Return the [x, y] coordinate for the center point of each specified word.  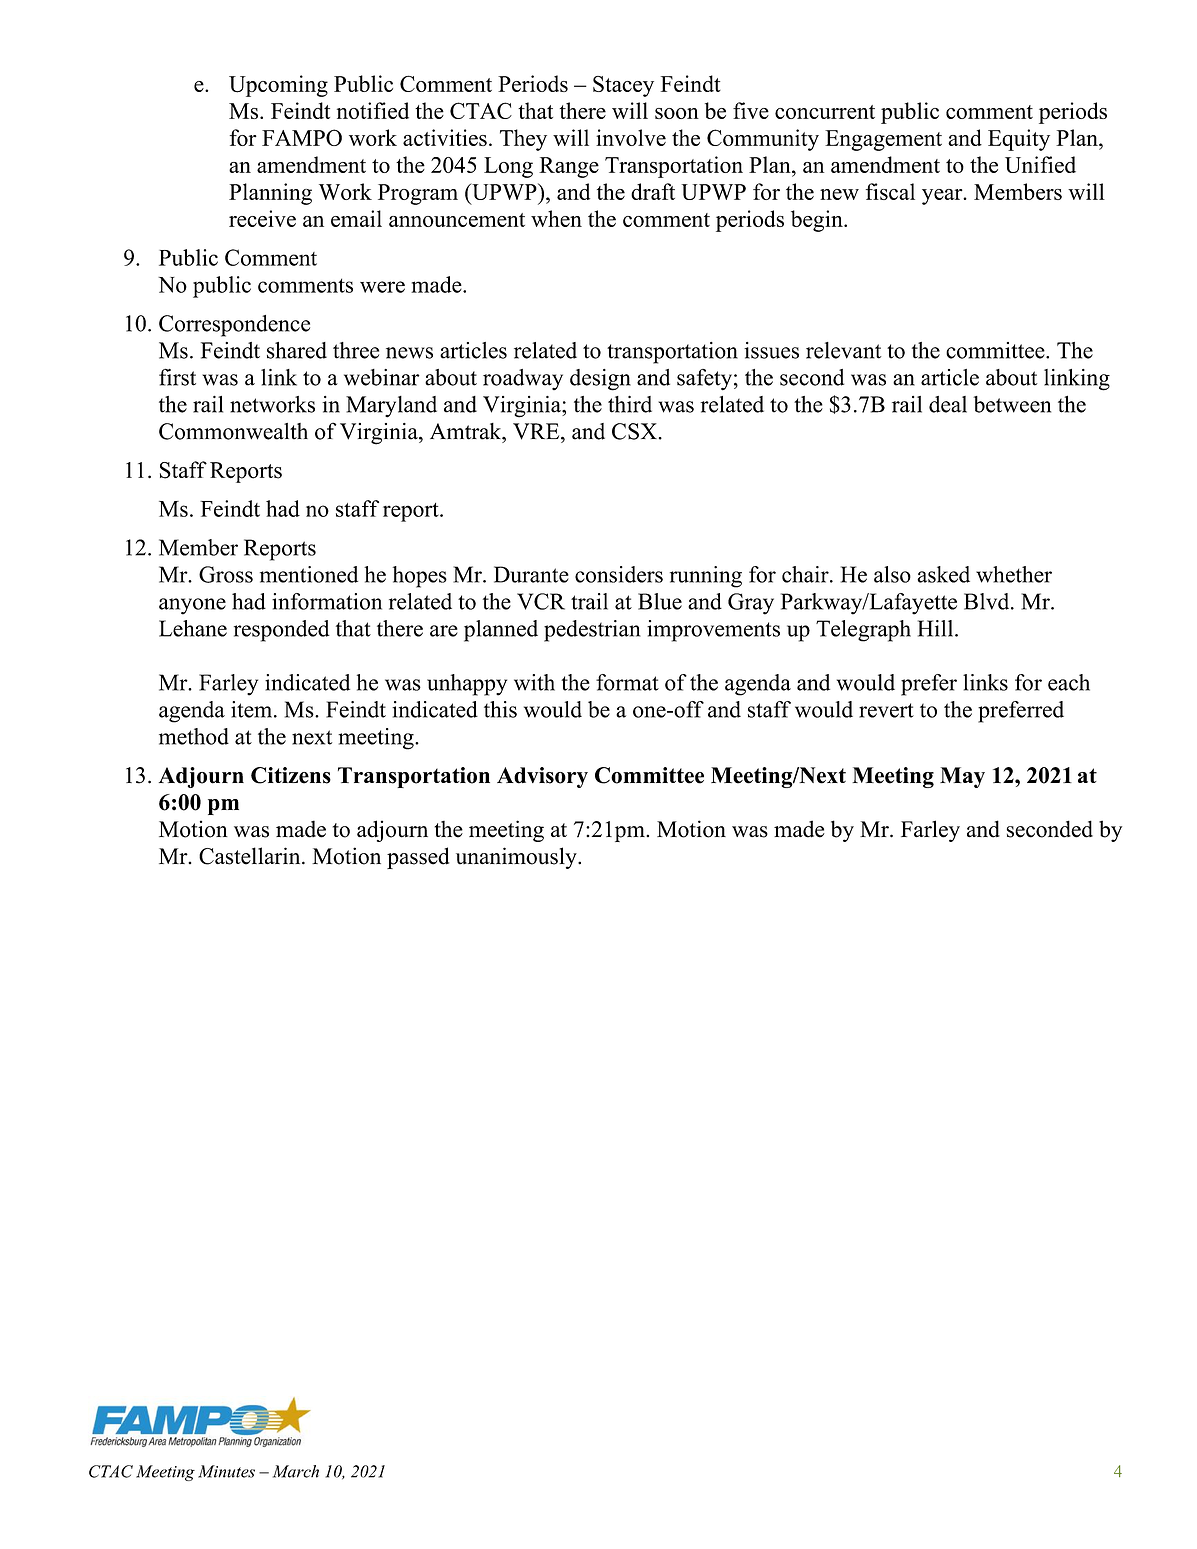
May [962, 777]
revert [886, 710]
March [296, 1471]
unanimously [517, 858]
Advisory [542, 777]
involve [631, 137]
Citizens [291, 775]
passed [418, 858]
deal [948, 404]
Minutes [226, 1471]
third [630, 404]
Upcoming [278, 86]
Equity [1019, 140]
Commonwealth [233, 431]
